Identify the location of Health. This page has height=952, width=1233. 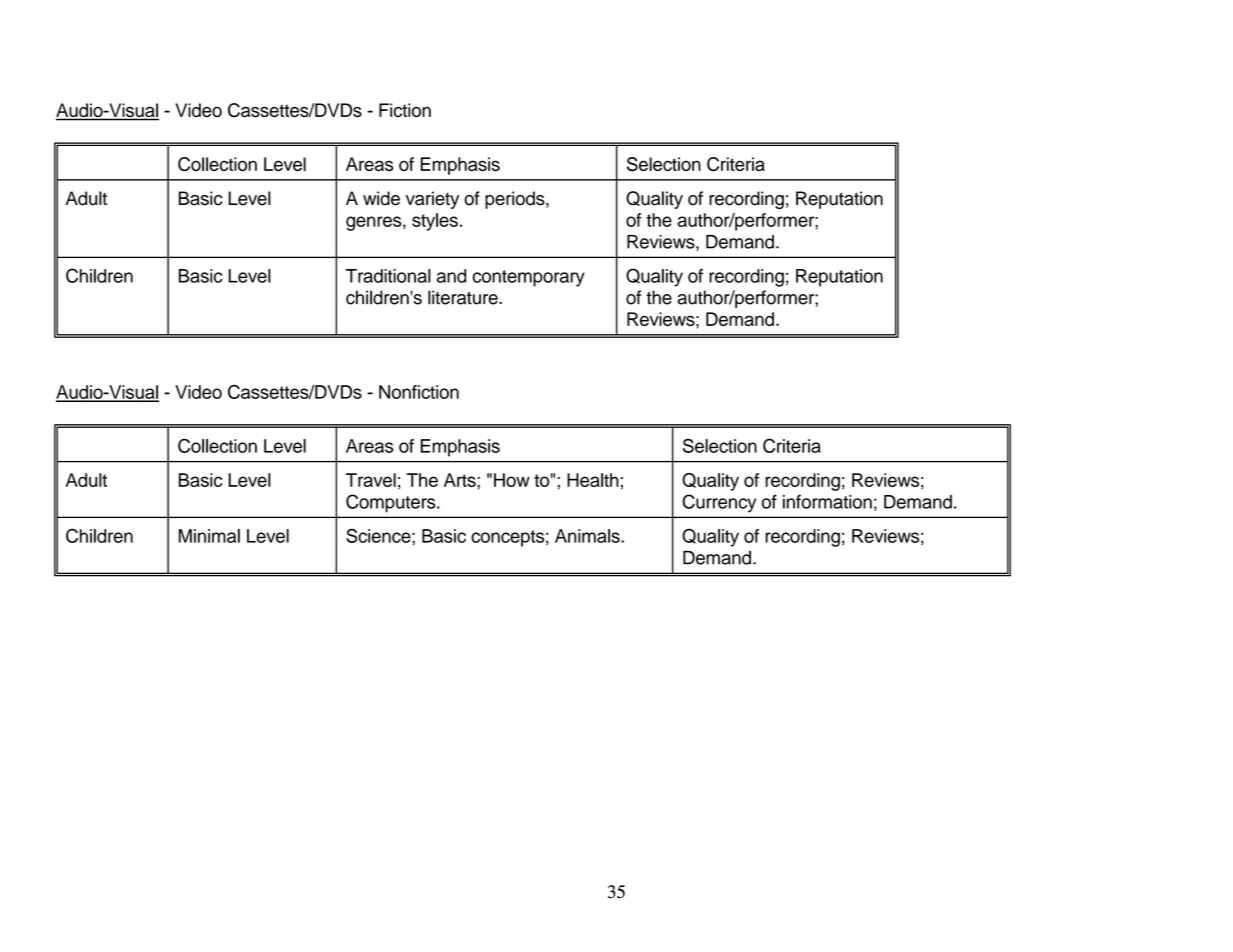
(593, 480).
